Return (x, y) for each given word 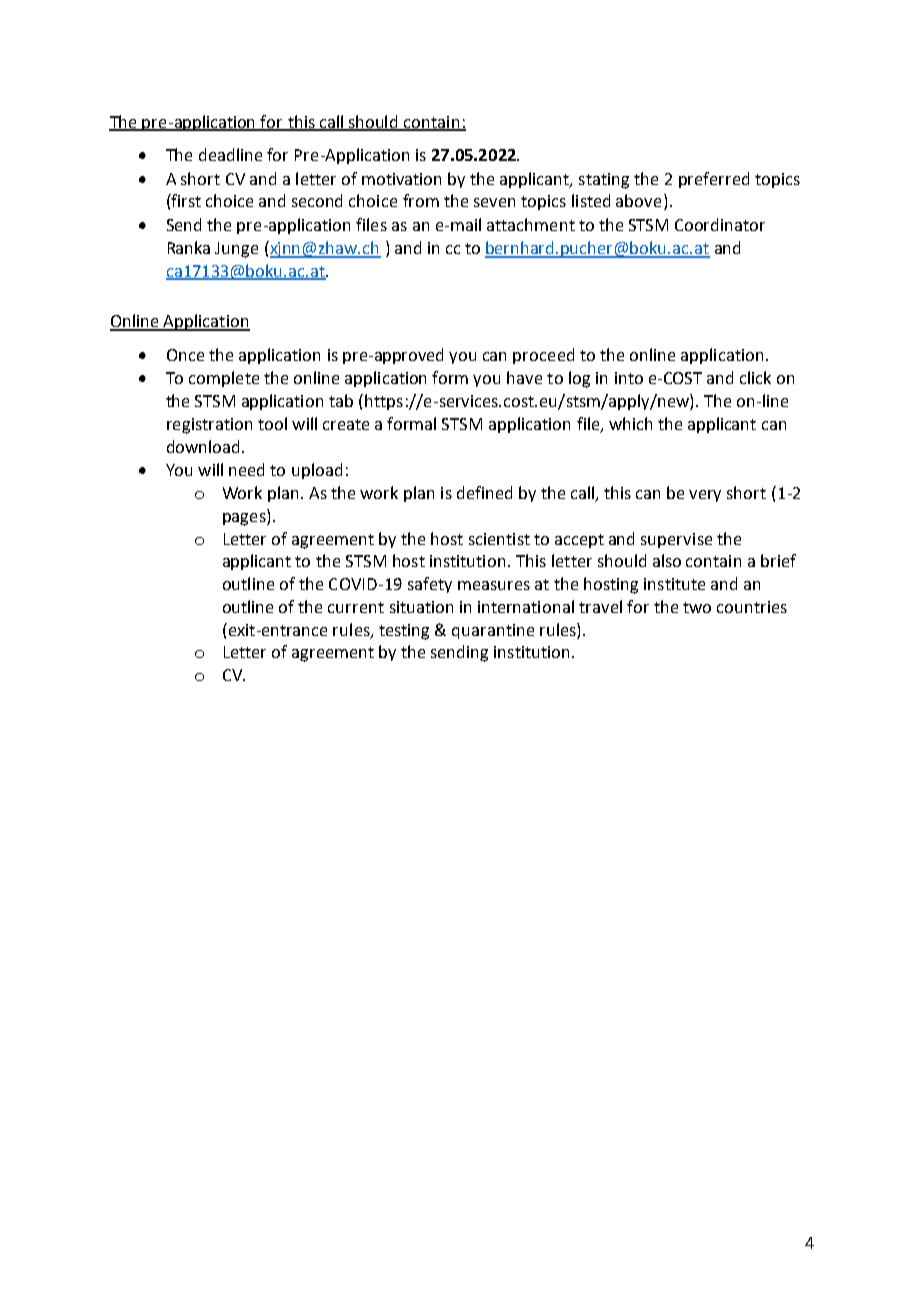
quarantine (493, 631)
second (317, 200)
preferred (714, 180)
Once (185, 355)
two (697, 607)
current (356, 607)
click (755, 377)
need (246, 469)
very (705, 496)
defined (484, 492)
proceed (543, 356)
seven (494, 202)
